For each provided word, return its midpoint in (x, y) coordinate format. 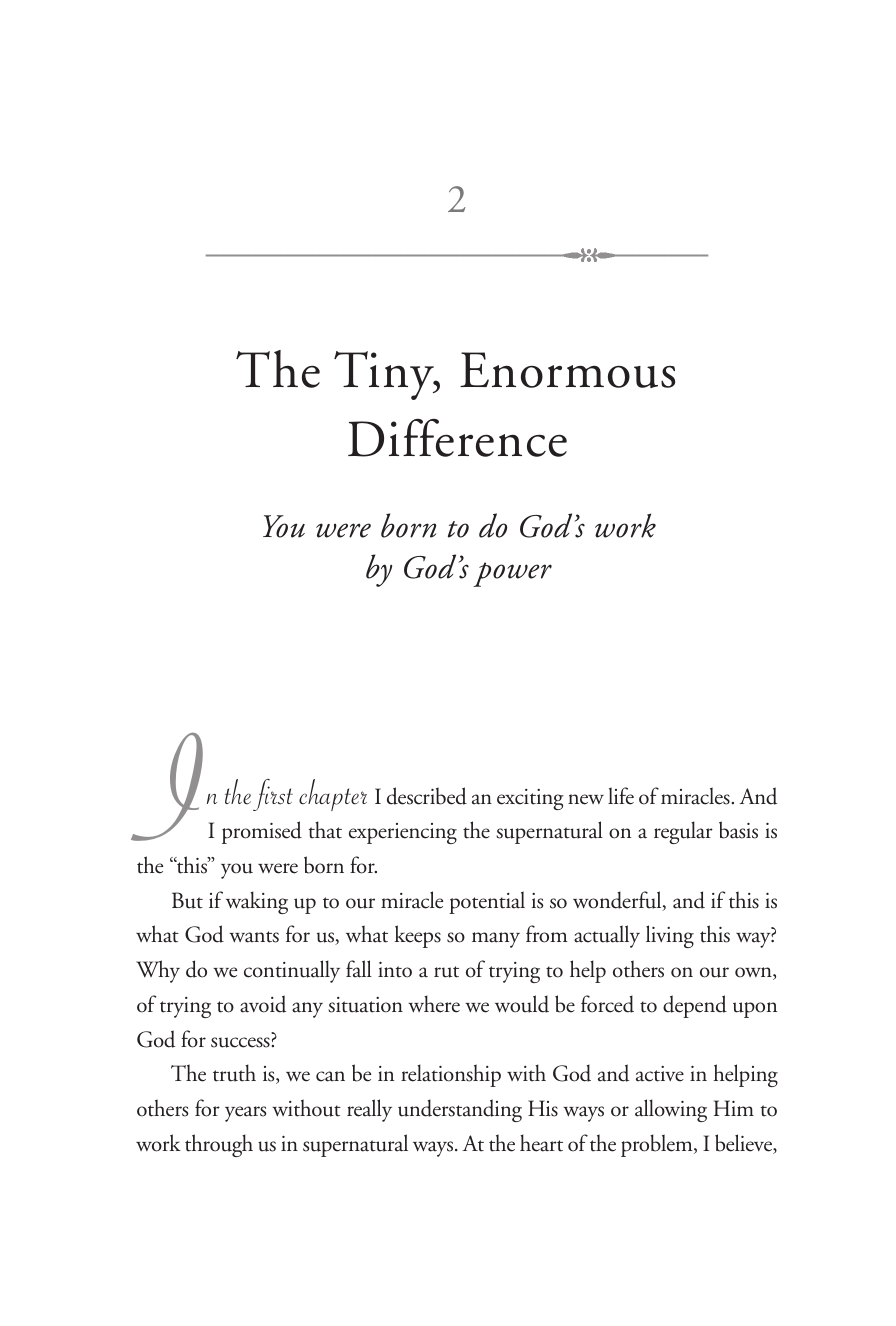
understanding (460, 1110)
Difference (457, 438)
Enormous (567, 370)
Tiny (385, 375)
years (245, 1114)
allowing (671, 1110)
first (273, 795)
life (621, 796)
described (427, 796)
